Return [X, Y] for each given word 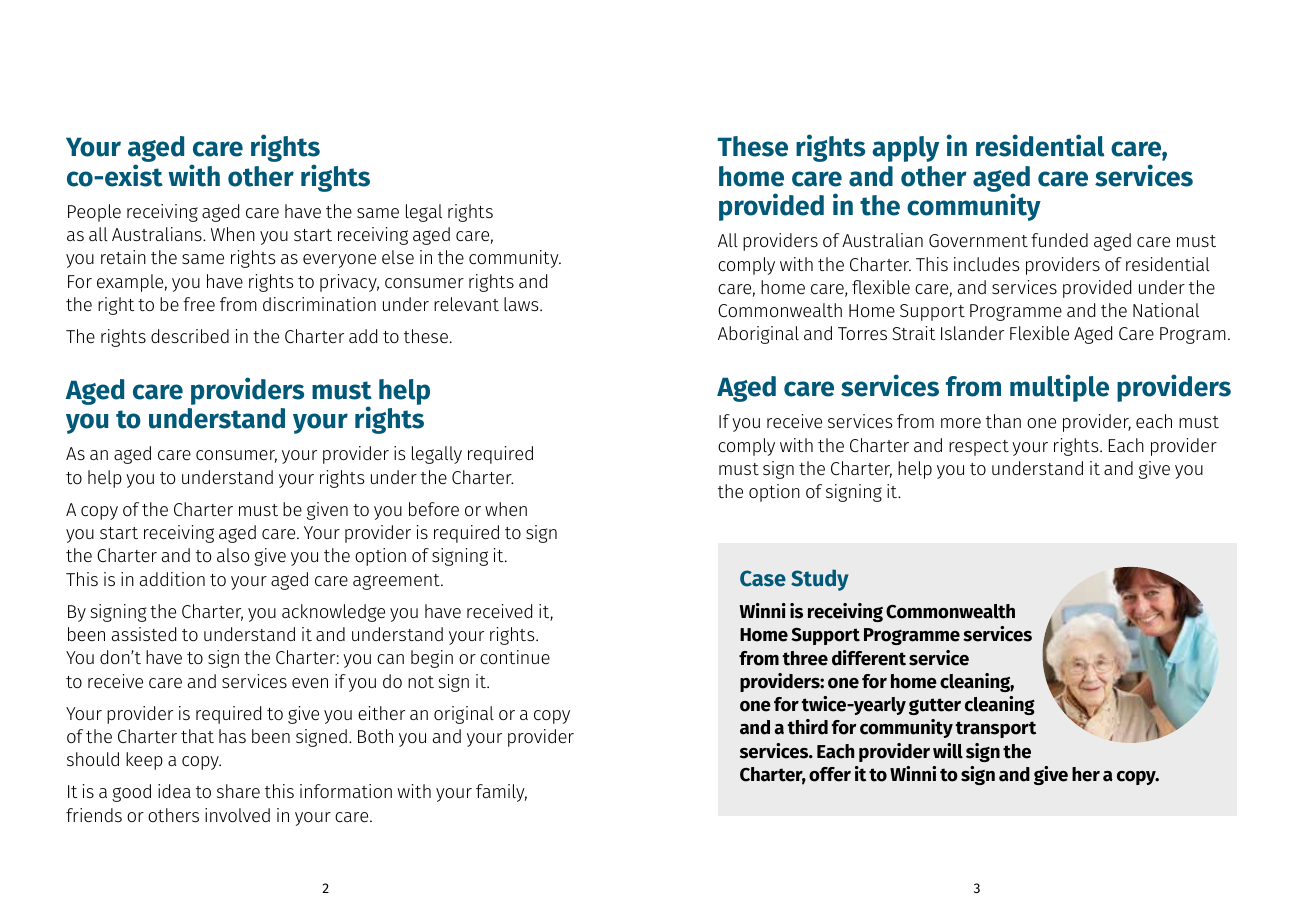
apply [905, 149]
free [199, 304]
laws [522, 304]
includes [987, 264]
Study [820, 580]
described [190, 336]
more [961, 423]
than [1003, 421]
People [94, 213]
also [233, 555]
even [310, 683]
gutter [935, 706]
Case [763, 578]
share [238, 791]
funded [1059, 240]
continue [515, 657]
